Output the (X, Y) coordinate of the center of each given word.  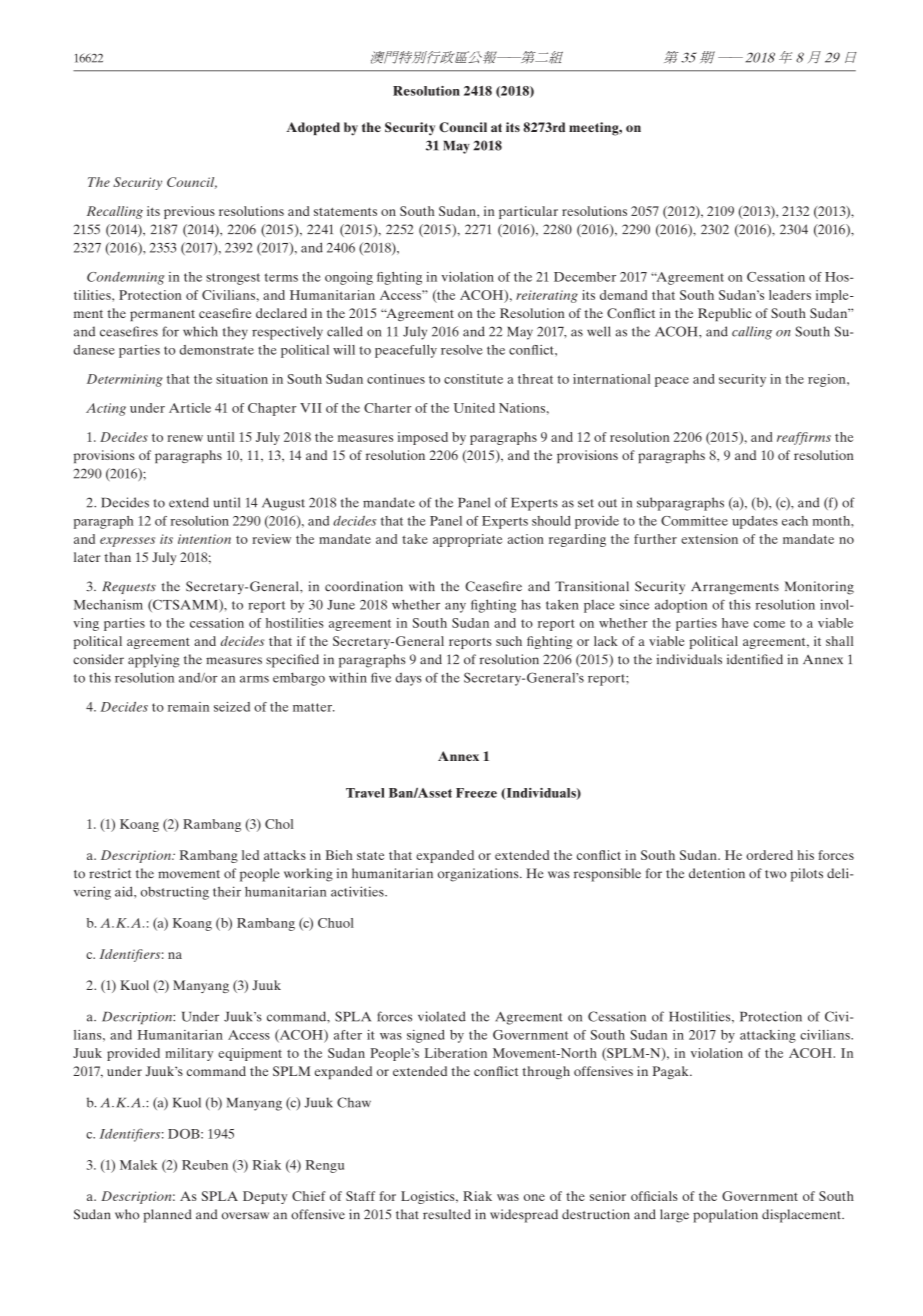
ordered (769, 855)
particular (528, 212)
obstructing (175, 893)
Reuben (205, 1165)
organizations (479, 875)
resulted (447, 1214)
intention (204, 539)
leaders (790, 295)
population (725, 1216)
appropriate (467, 540)
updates (755, 522)
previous (189, 212)
